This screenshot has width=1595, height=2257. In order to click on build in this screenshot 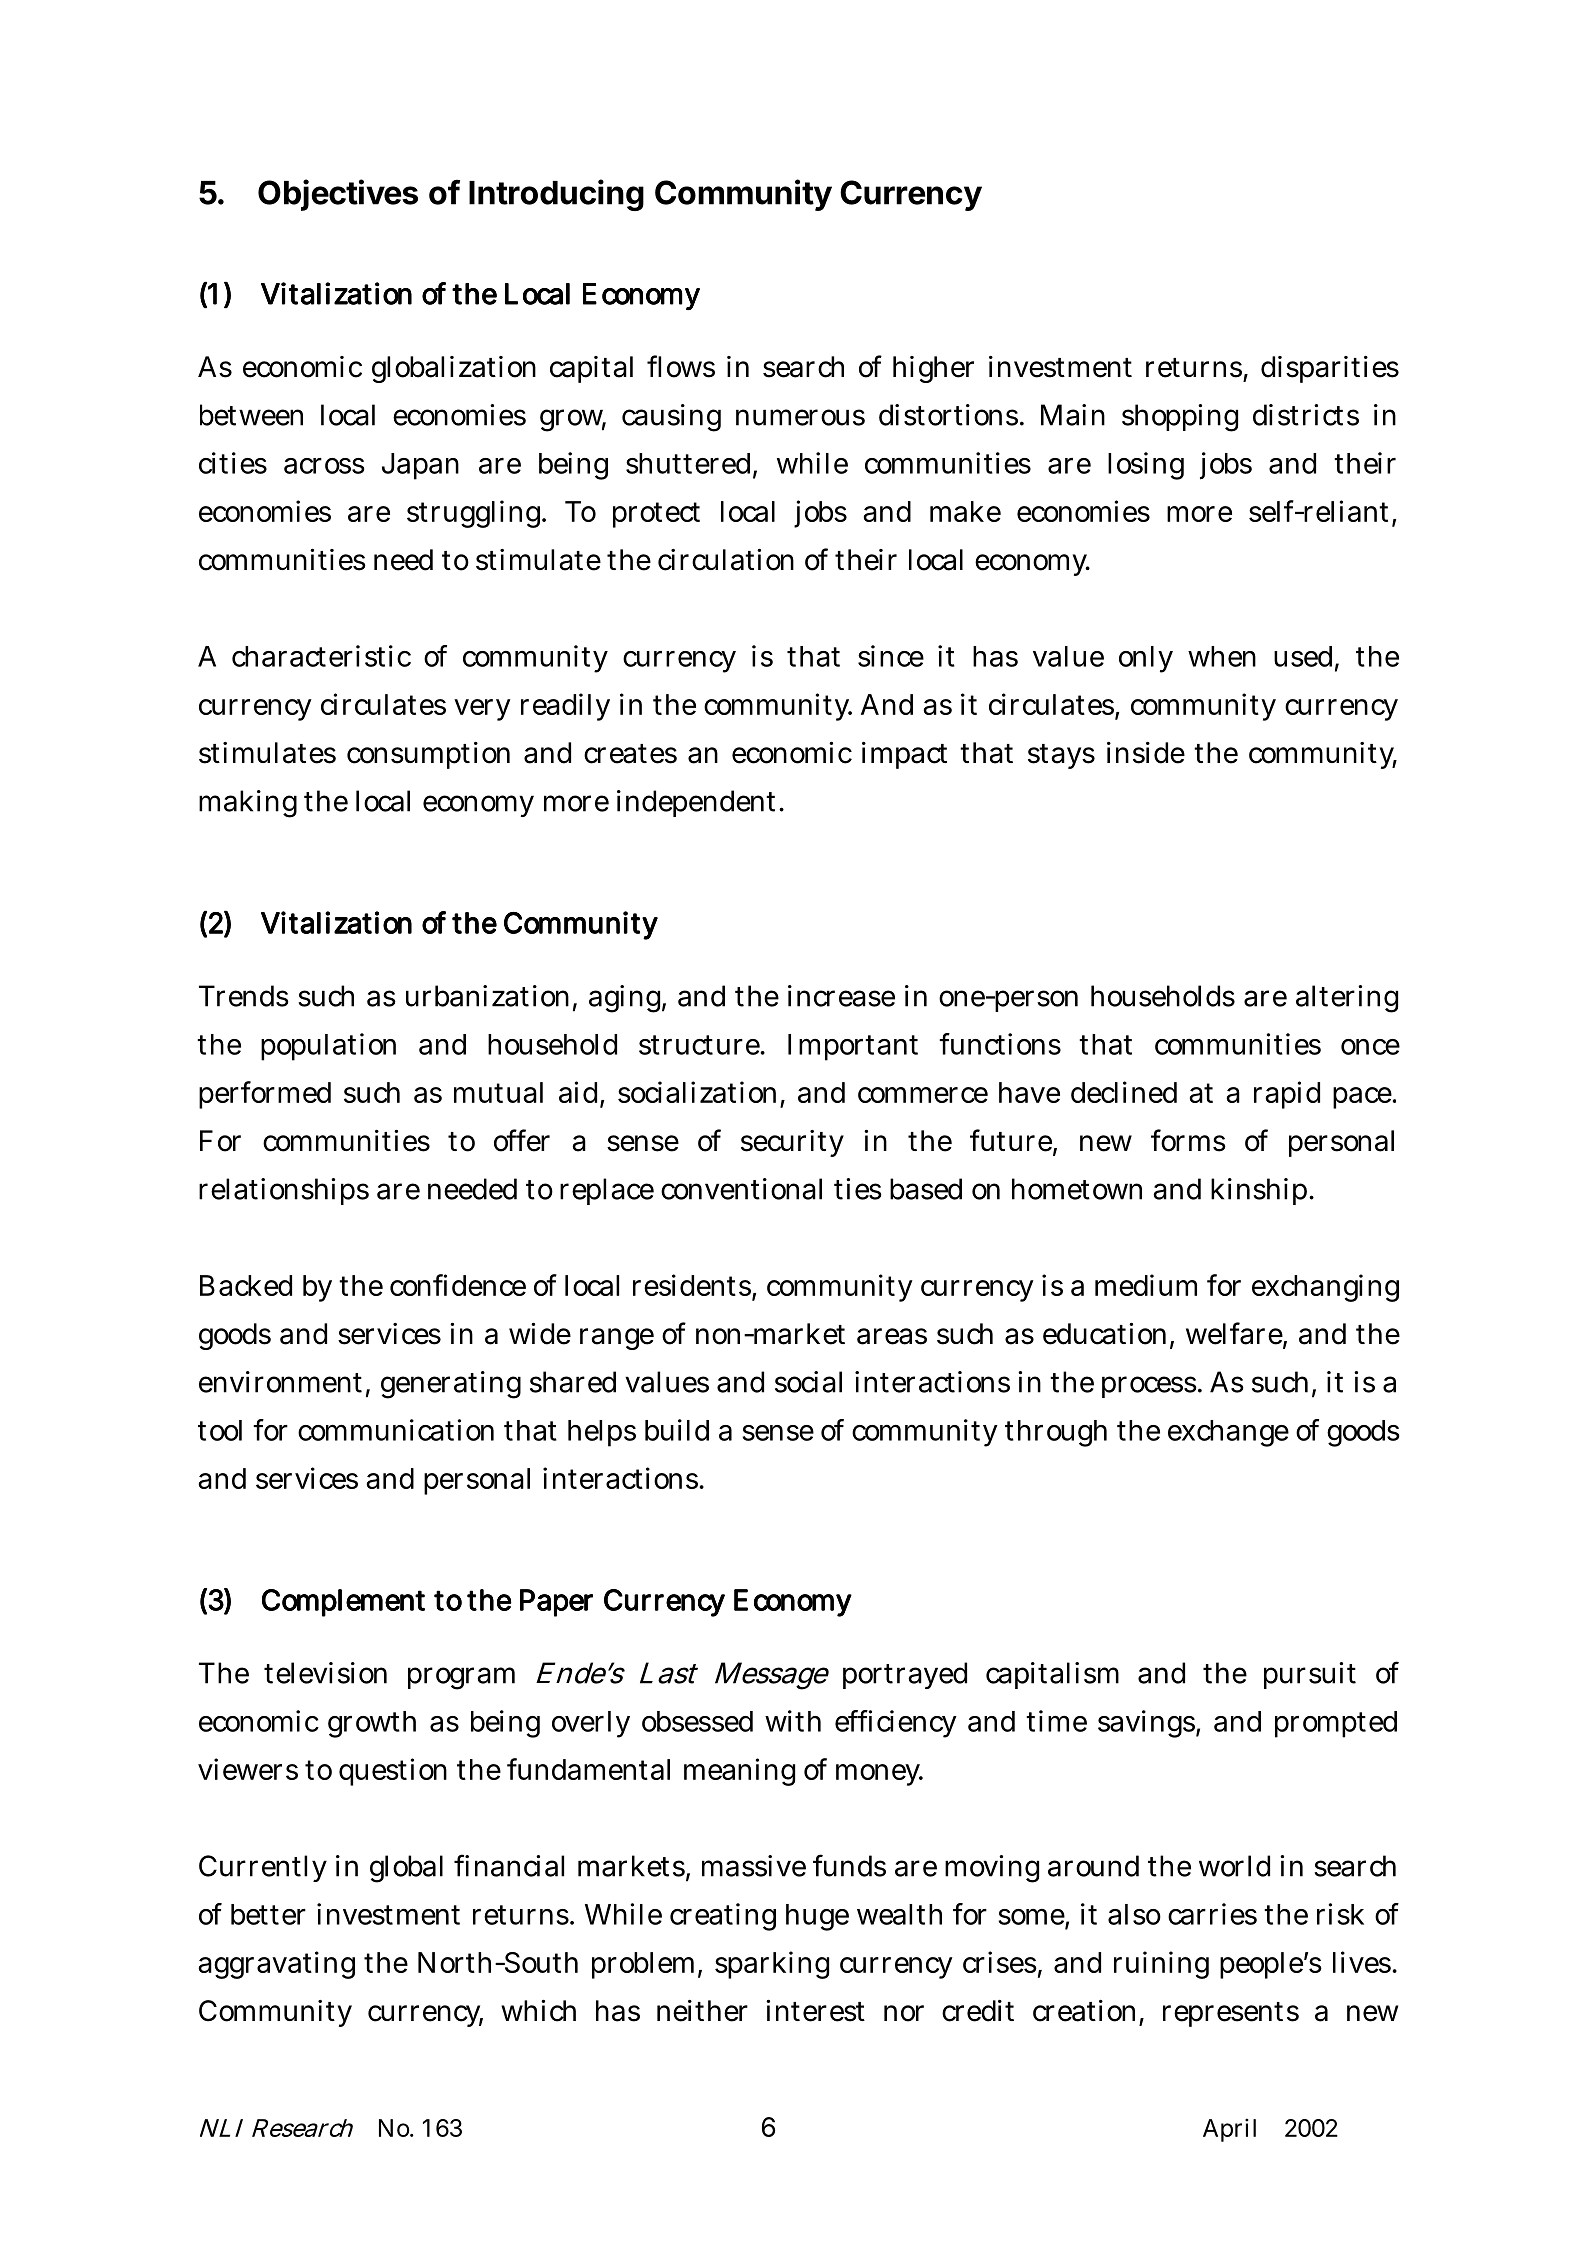, I will do `click(677, 1430)`.
